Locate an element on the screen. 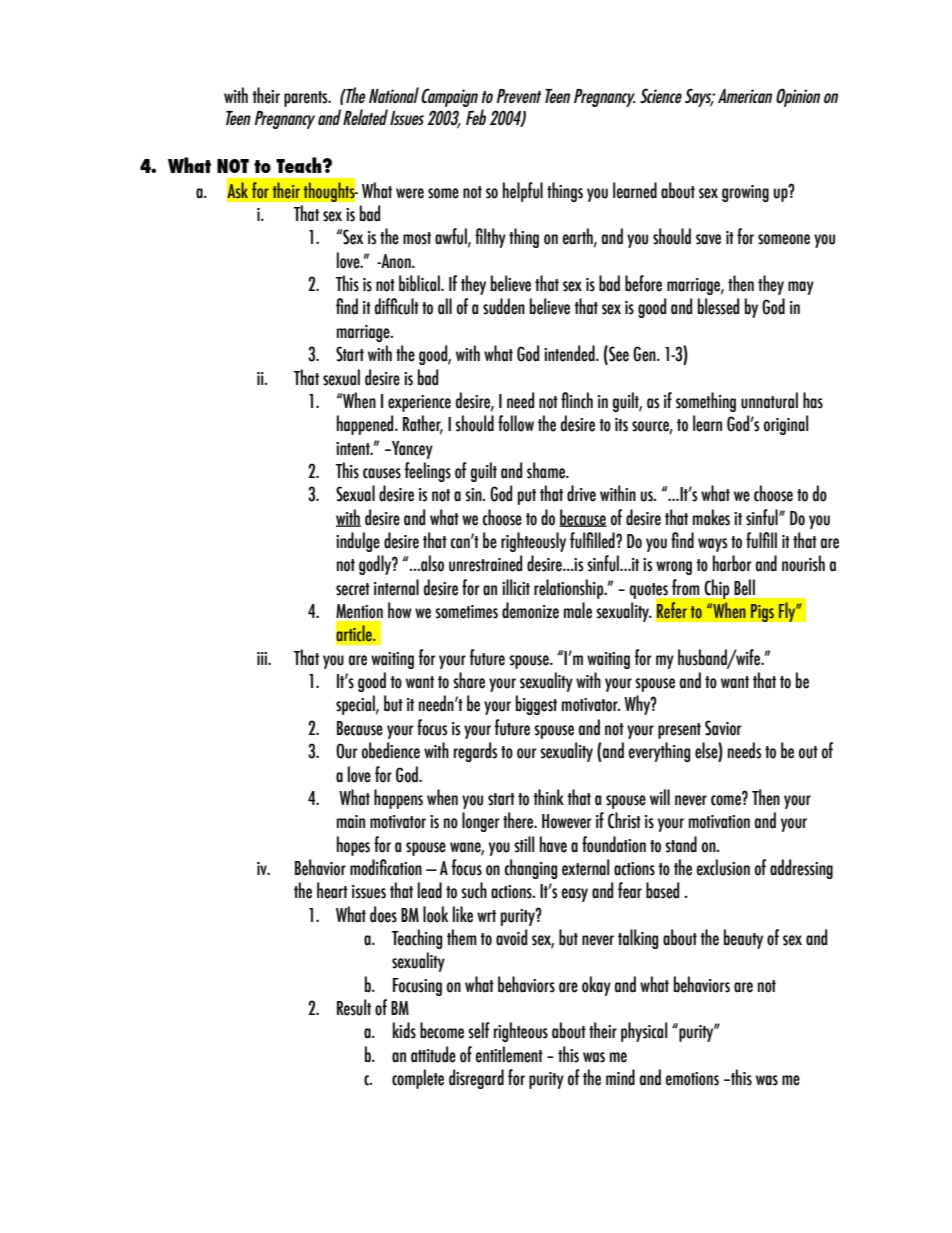 The image size is (952, 1233). Prevent is located at coordinates (518, 96).
